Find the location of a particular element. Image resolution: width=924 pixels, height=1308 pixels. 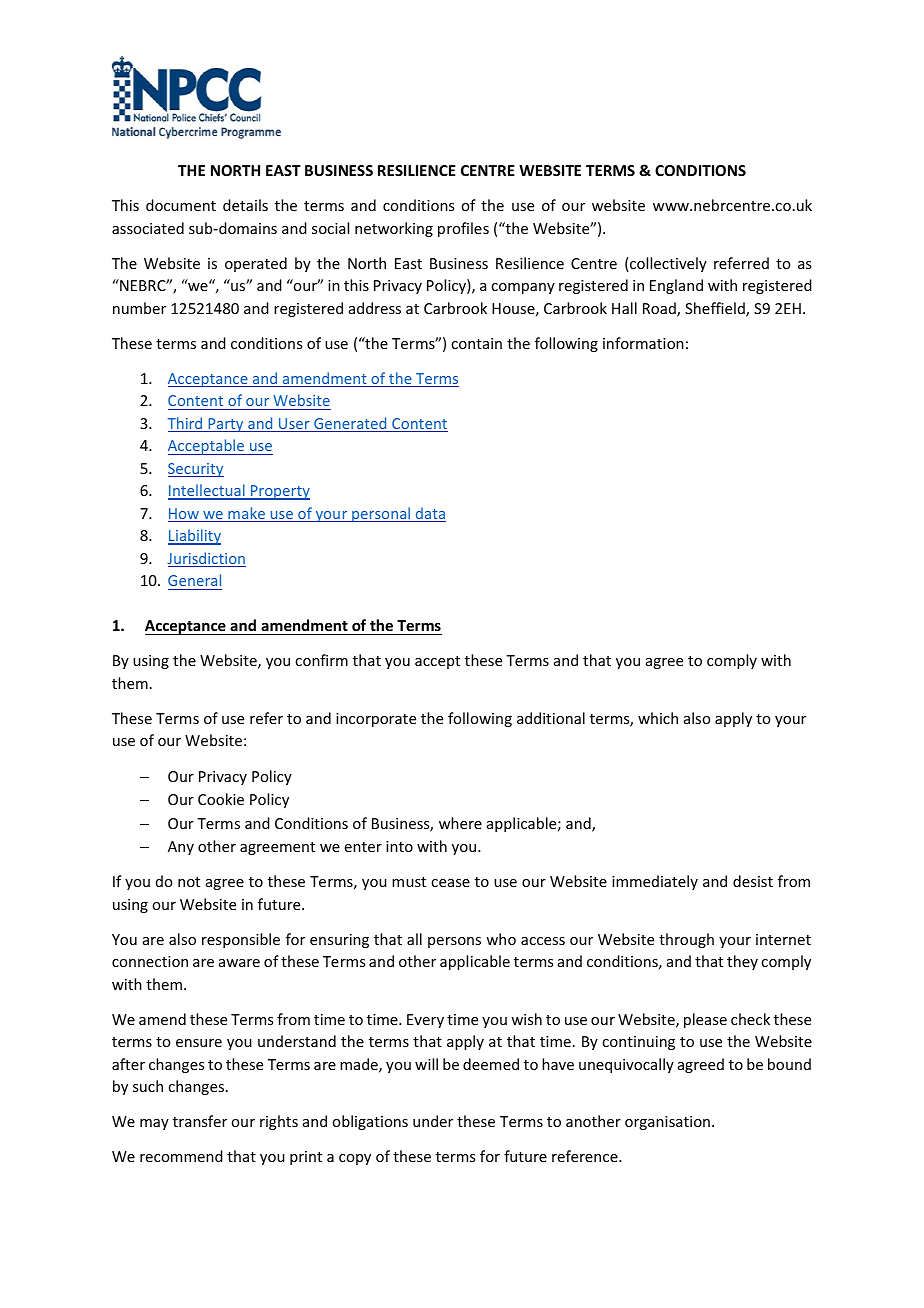

which is located at coordinates (658, 718).
